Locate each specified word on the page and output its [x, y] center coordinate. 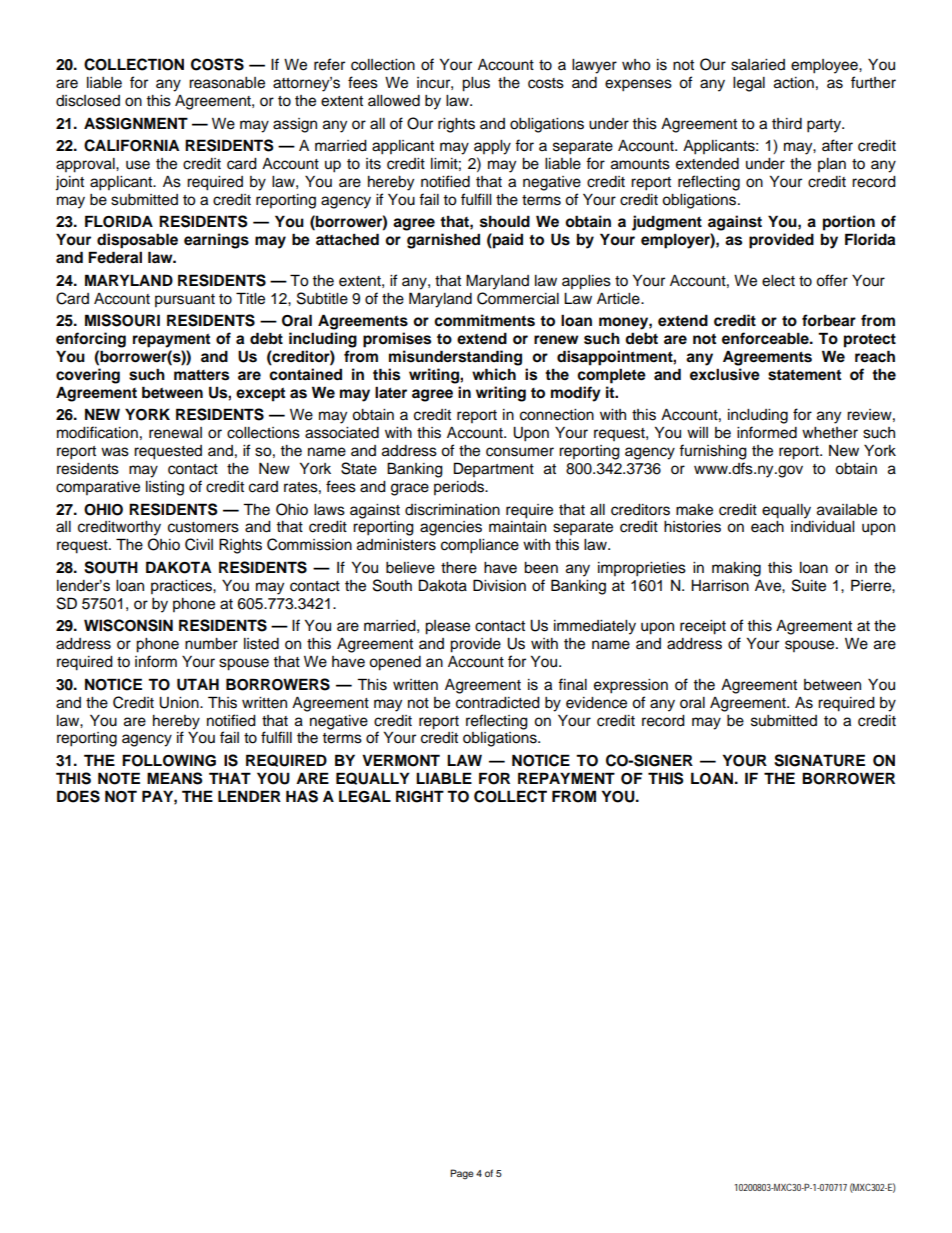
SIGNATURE [819, 760]
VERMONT [401, 760]
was [115, 452]
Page [462, 1174]
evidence [596, 703]
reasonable [227, 83]
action [794, 83]
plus [476, 84]
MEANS [175, 778]
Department [494, 469]
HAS [302, 796]
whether [830, 433]
